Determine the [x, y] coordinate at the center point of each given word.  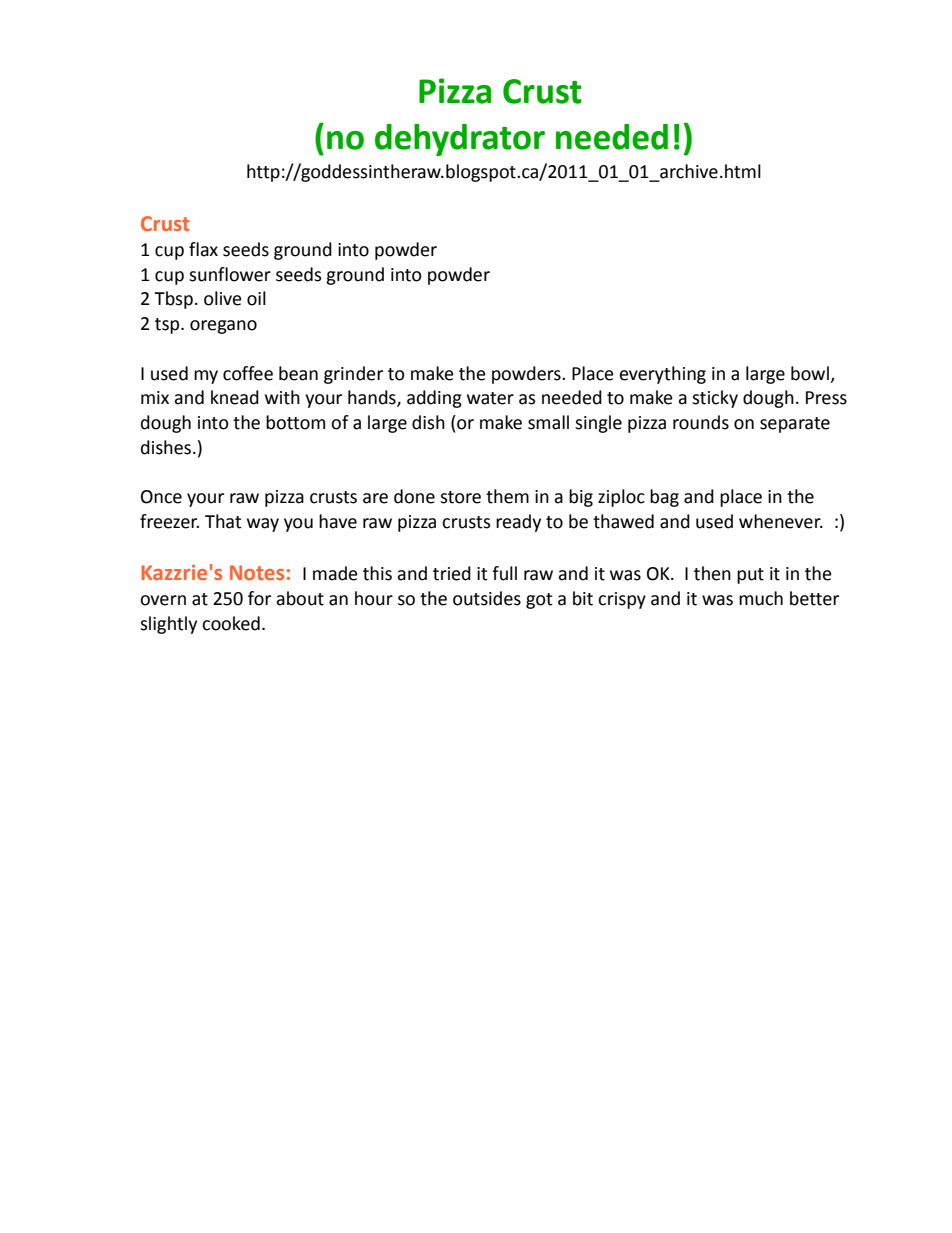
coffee [248, 373]
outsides [487, 598]
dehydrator [460, 140]
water [490, 398]
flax [203, 249]
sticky [715, 399]
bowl [810, 373]
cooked [231, 623]
